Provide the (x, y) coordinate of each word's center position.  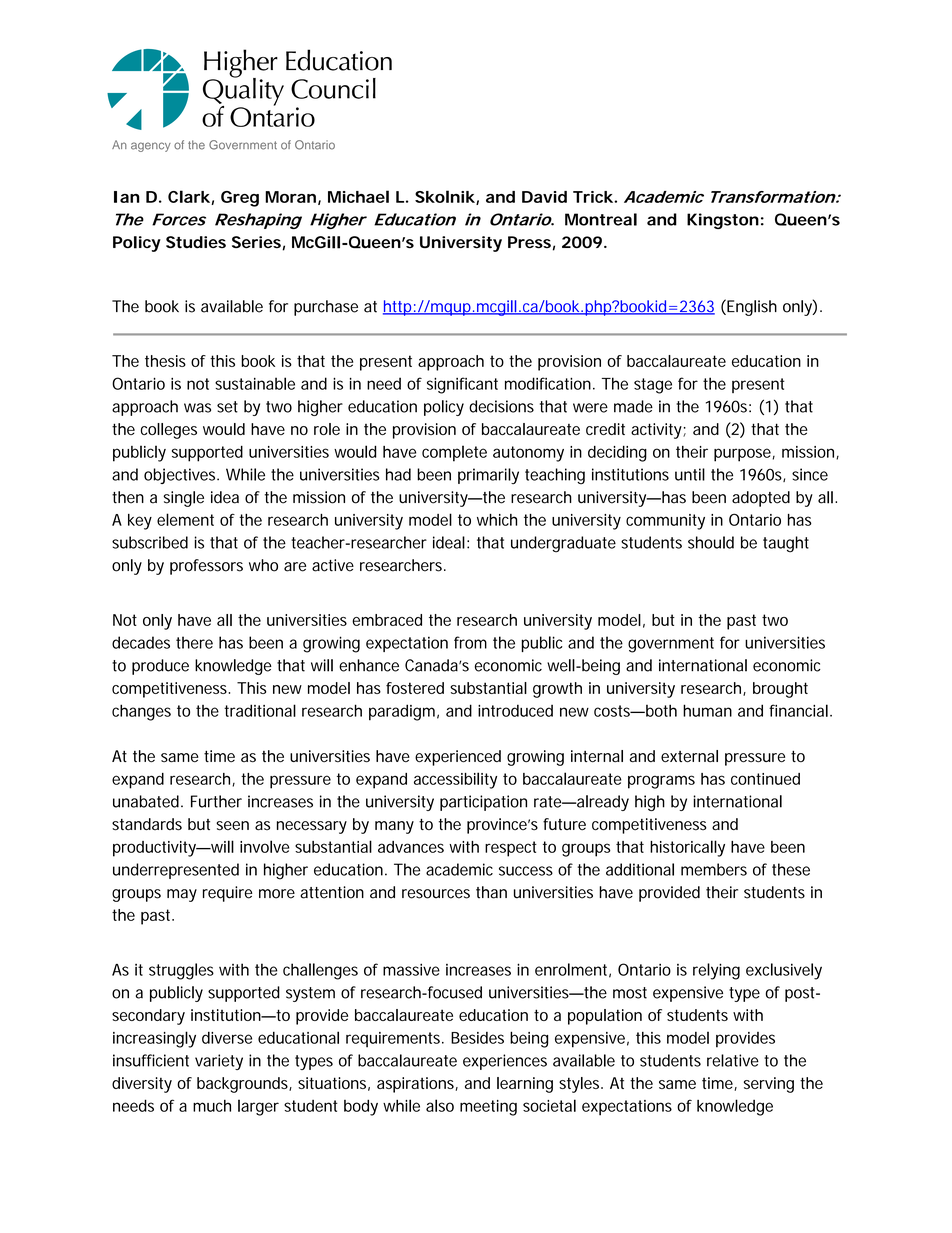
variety (219, 1062)
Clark (189, 196)
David (544, 197)
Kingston (723, 221)
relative (733, 1060)
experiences (505, 1062)
